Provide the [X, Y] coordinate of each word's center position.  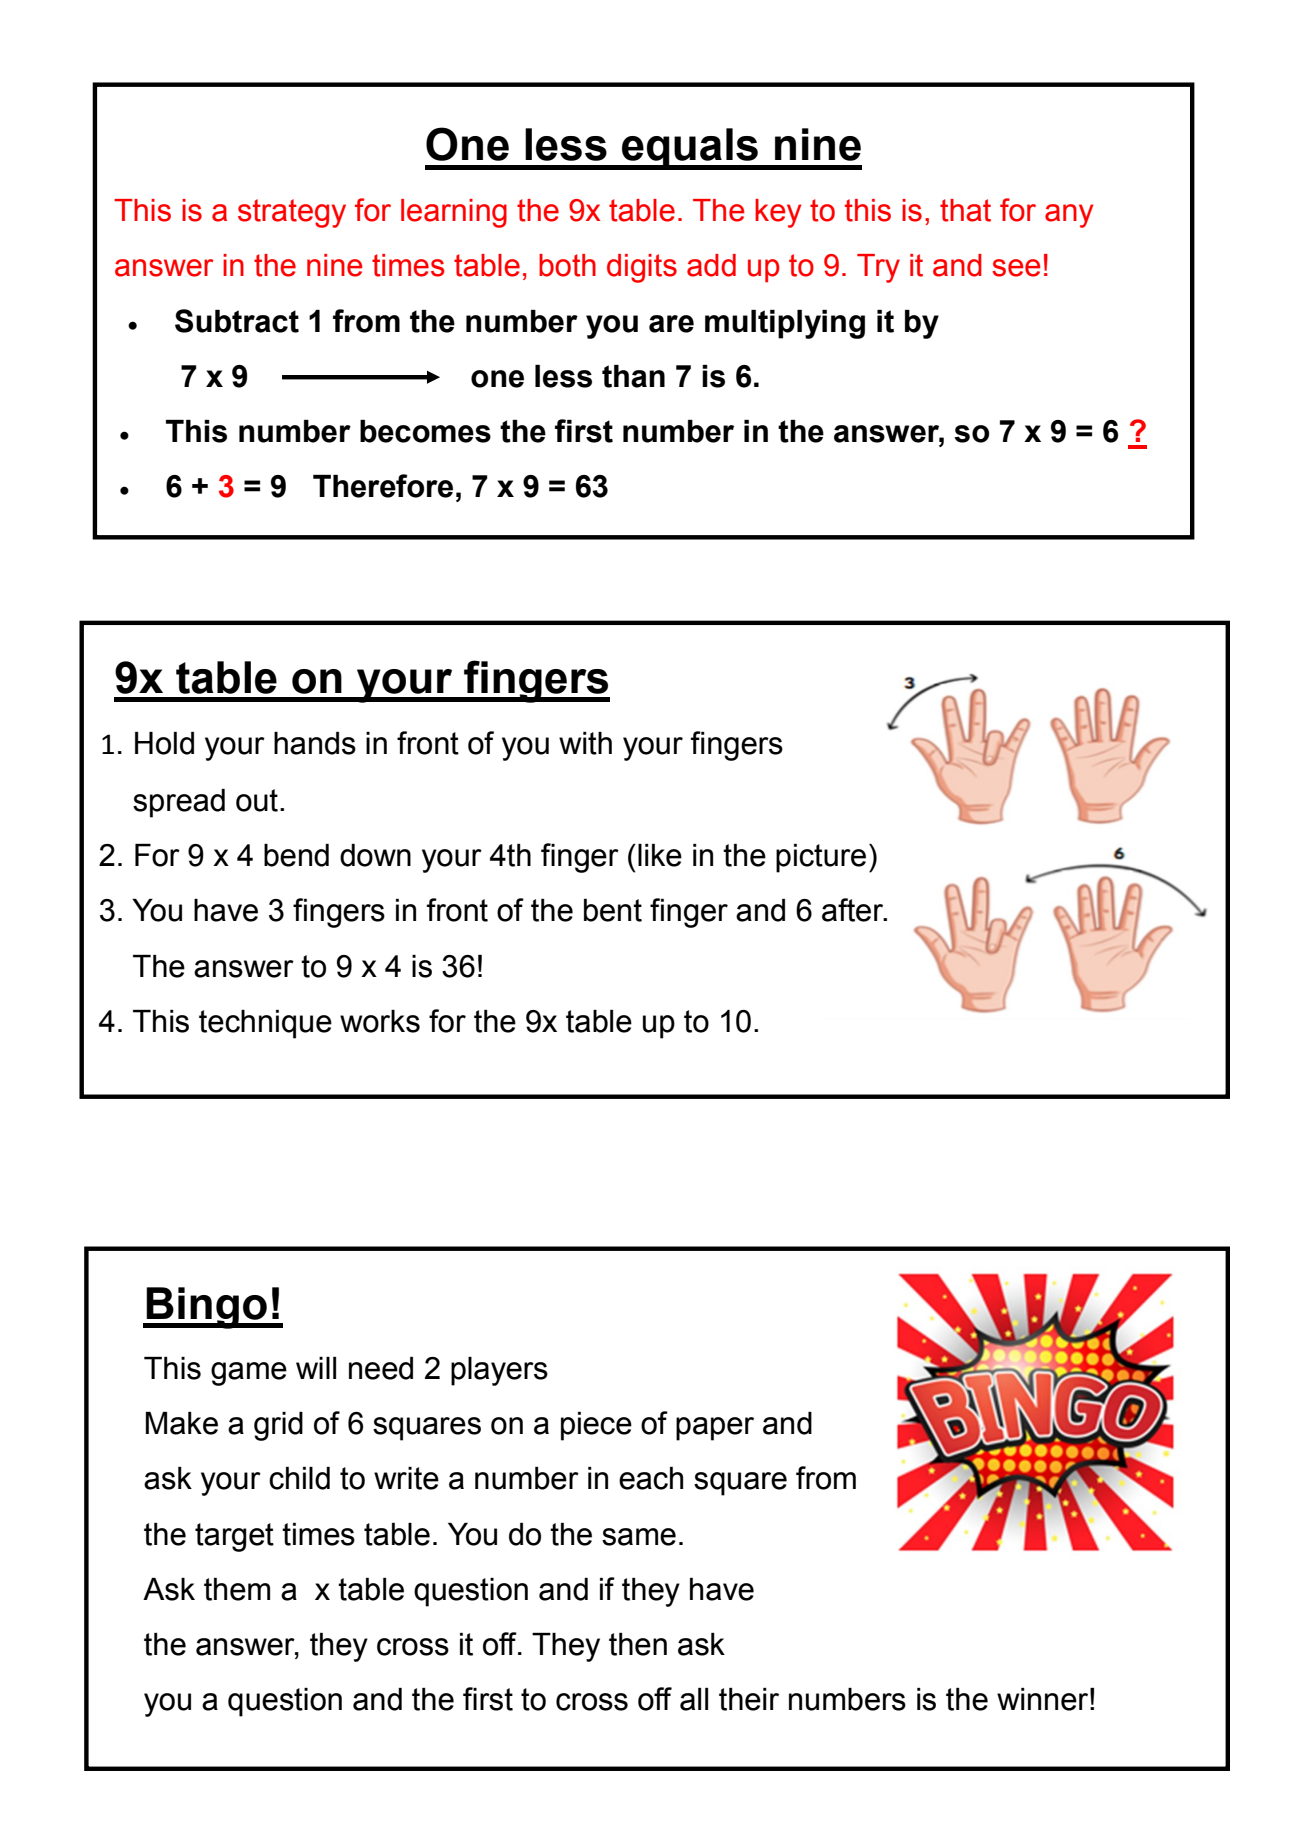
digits [642, 268]
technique [265, 1024]
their [749, 1699]
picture [821, 858]
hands [315, 743]
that [965, 210]
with [585, 743]
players [499, 1371]
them [237, 1589]
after [854, 910]
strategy [292, 213]
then [638, 1644]
